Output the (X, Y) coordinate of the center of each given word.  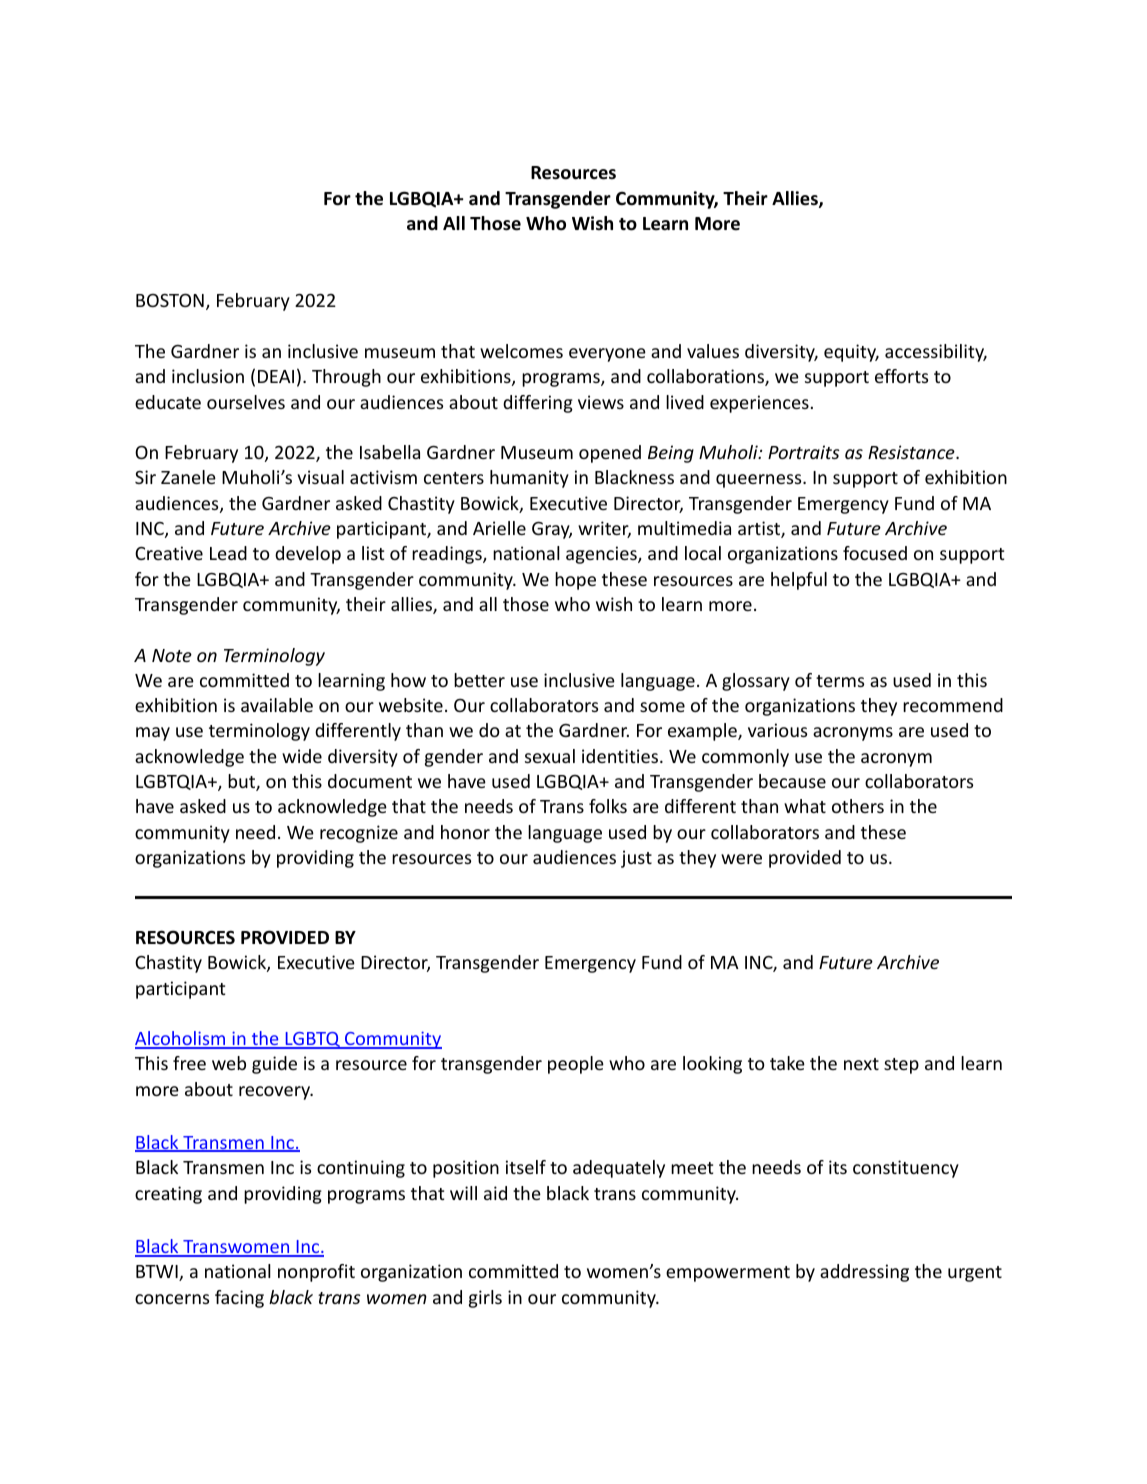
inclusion (208, 376)
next (861, 1064)
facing (239, 1299)
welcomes (521, 351)
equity (851, 353)
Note (172, 655)
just (636, 859)
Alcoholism (181, 1039)
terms (840, 681)
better (479, 680)
